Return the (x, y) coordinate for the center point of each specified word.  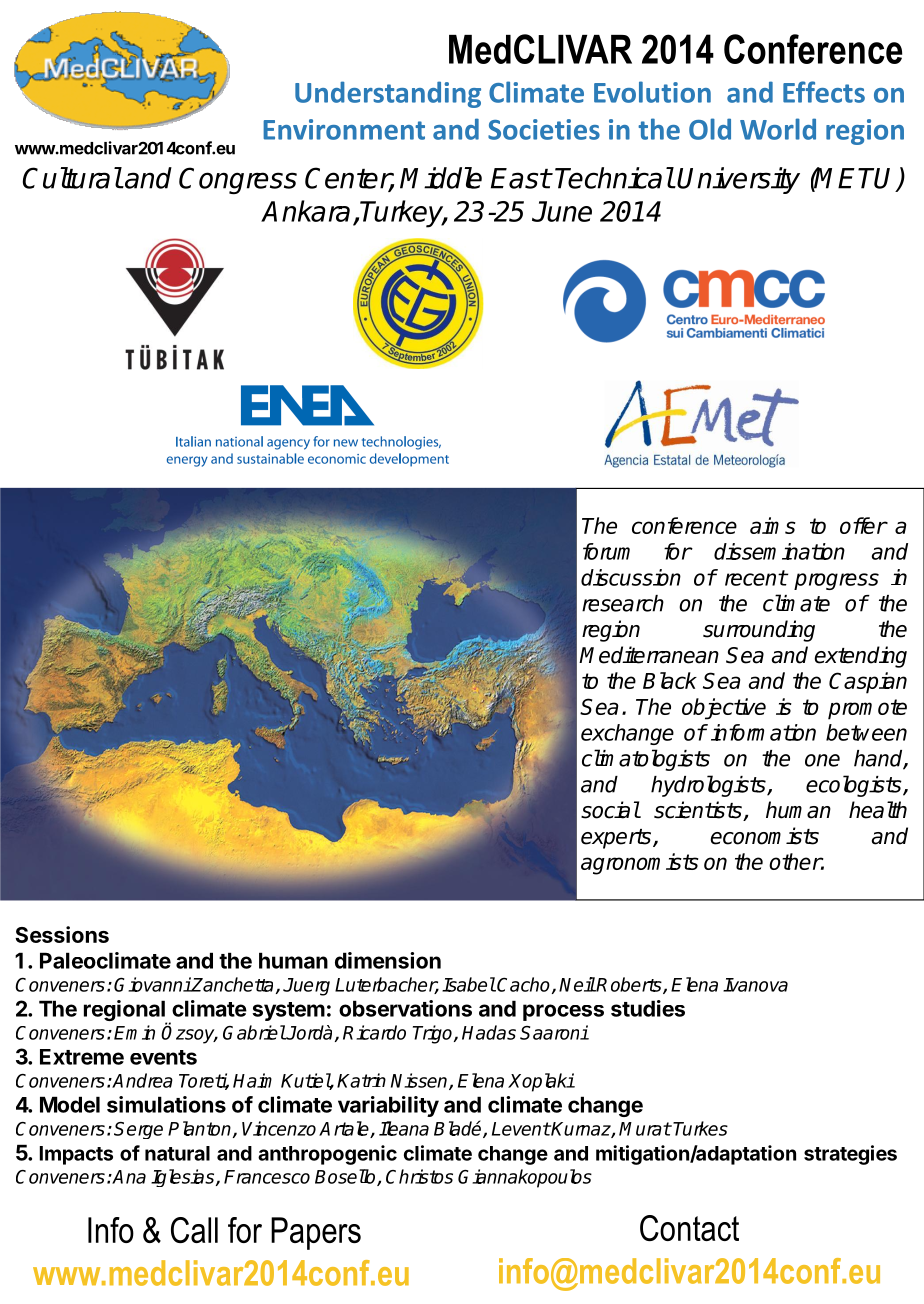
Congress (238, 180)
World (778, 129)
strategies (850, 1155)
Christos (419, 1176)
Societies (544, 129)
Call (194, 1230)
